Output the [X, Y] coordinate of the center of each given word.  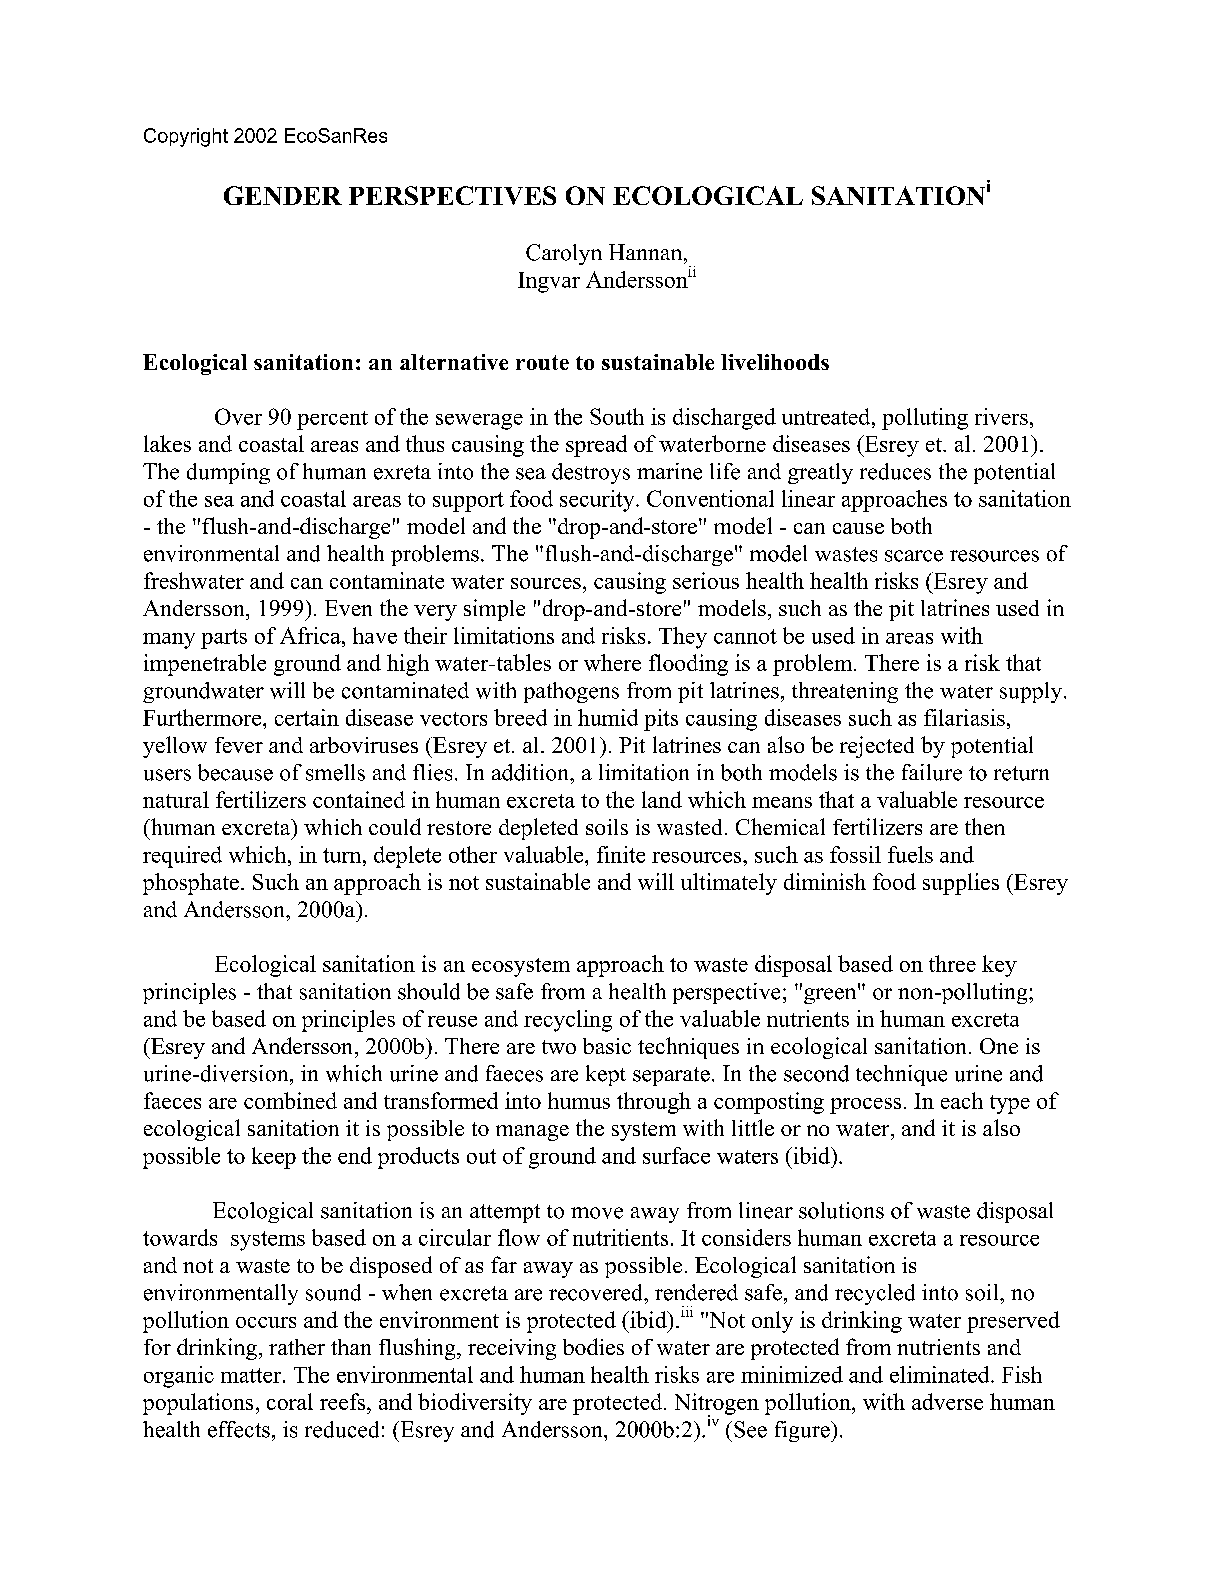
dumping [228, 473]
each [962, 1100]
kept [606, 1075]
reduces [895, 471]
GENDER [283, 195]
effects [239, 1429]
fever [239, 745]
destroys [591, 473]
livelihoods [775, 362]
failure [932, 772]
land [662, 799]
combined [290, 1100]
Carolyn [564, 254]
